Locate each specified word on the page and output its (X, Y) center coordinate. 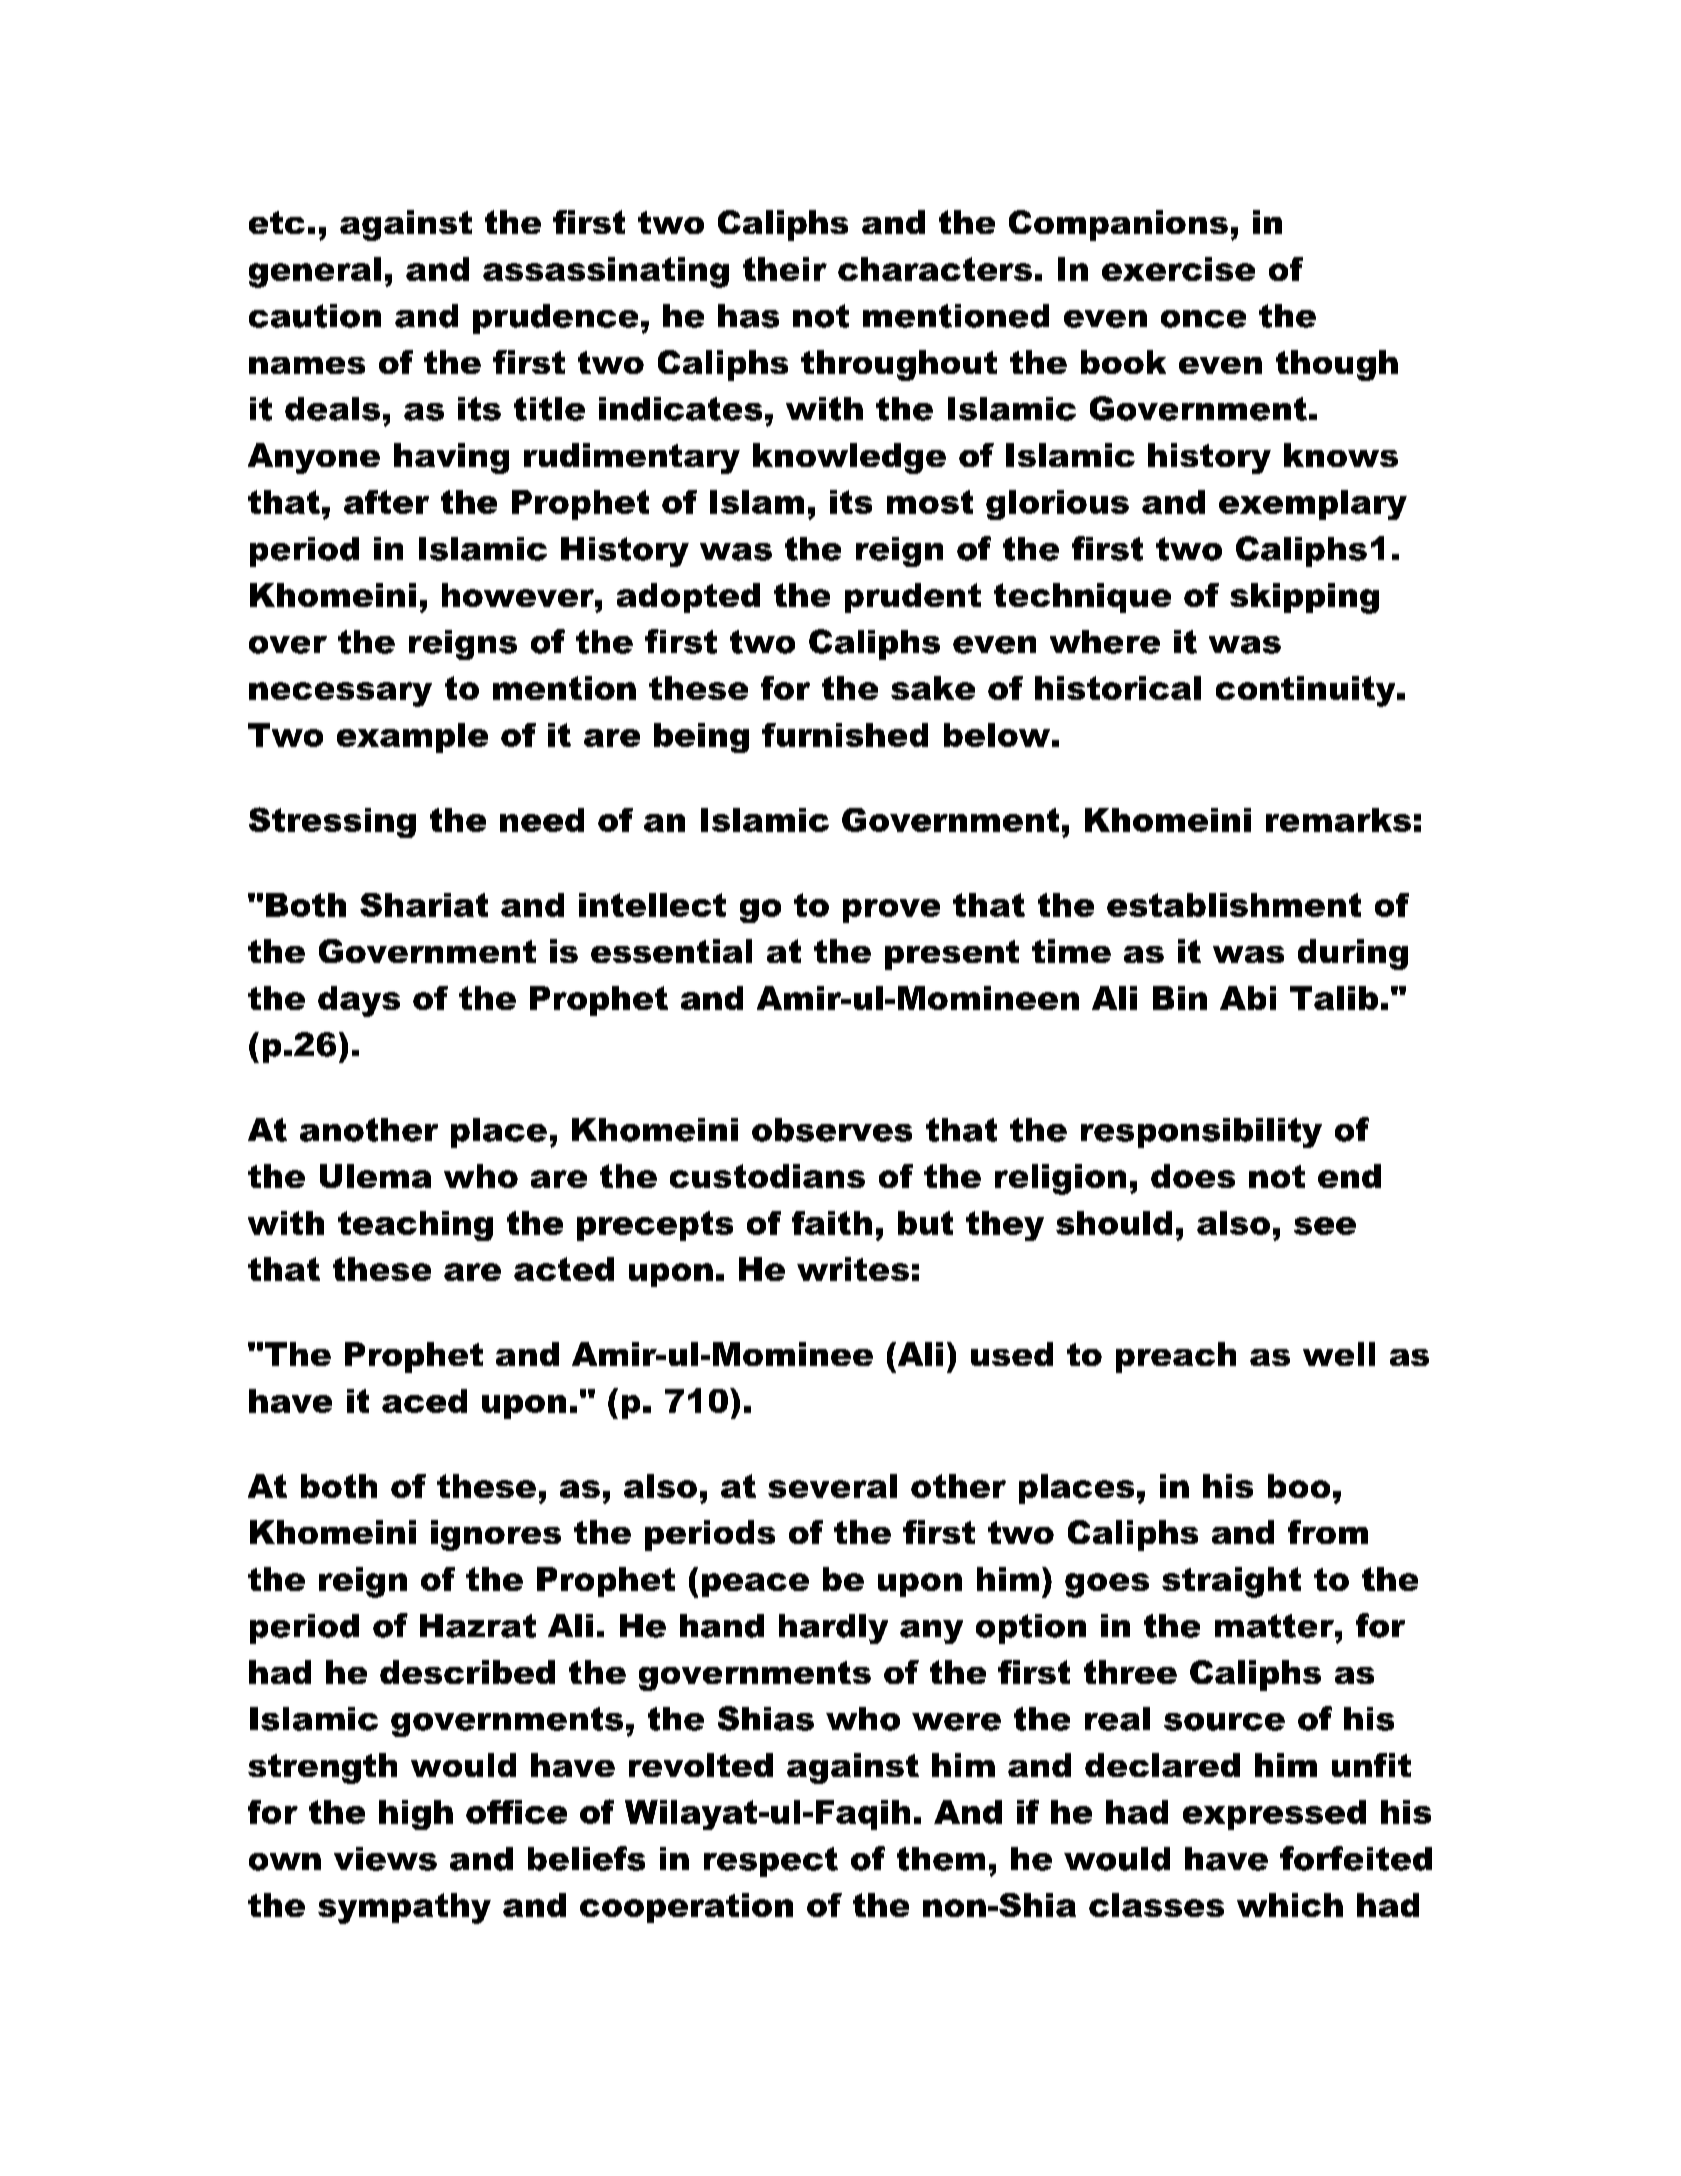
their (785, 269)
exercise (1178, 269)
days (359, 1001)
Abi (1248, 998)
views (385, 1859)
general (315, 272)
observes (832, 1130)
